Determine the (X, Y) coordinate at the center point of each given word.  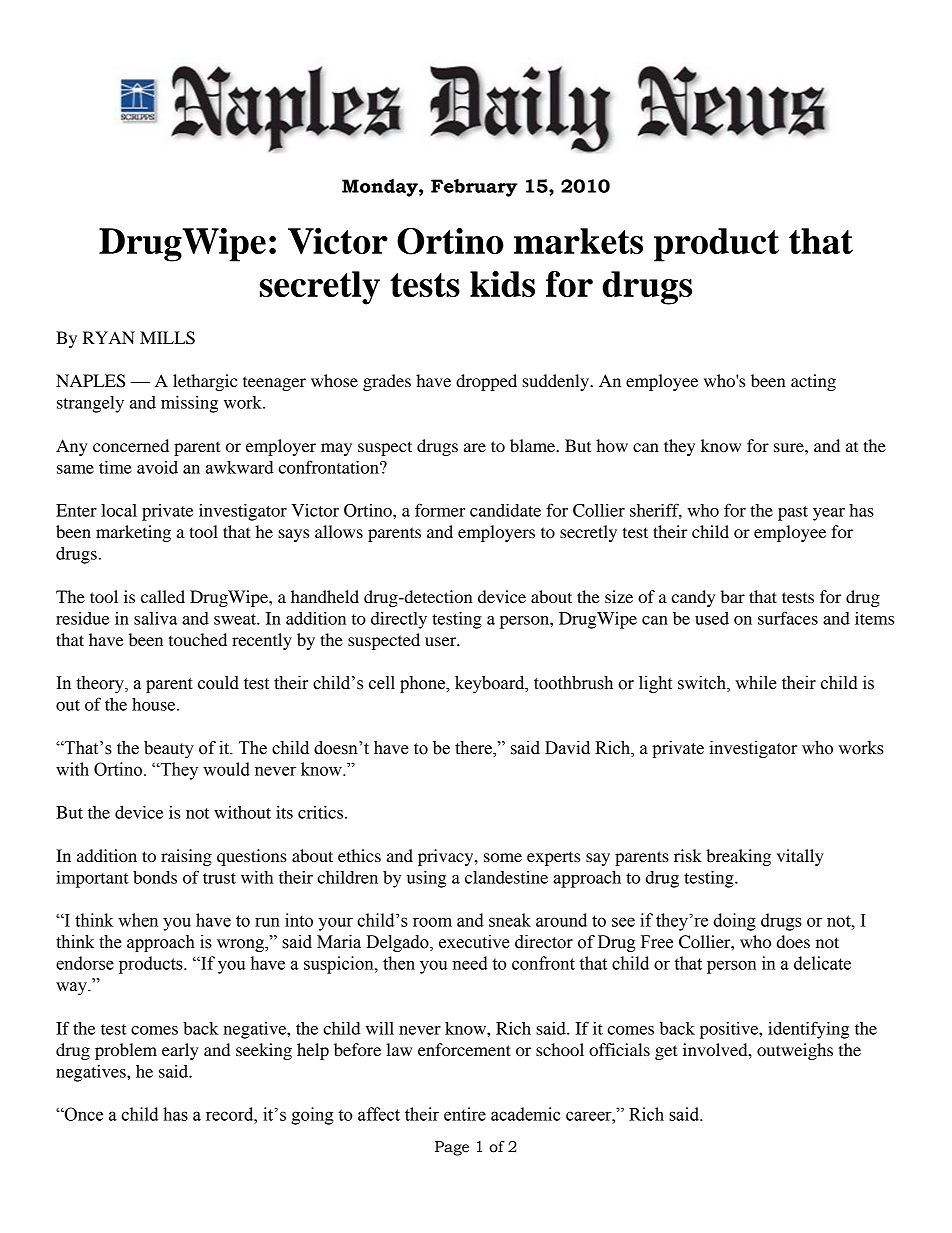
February (474, 188)
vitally (800, 857)
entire (465, 1114)
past (793, 513)
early (180, 1051)
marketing (133, 533)
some (503, 857)
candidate (505, 510)
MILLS (167, 338)
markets (578, 241)
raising (186, 857)
